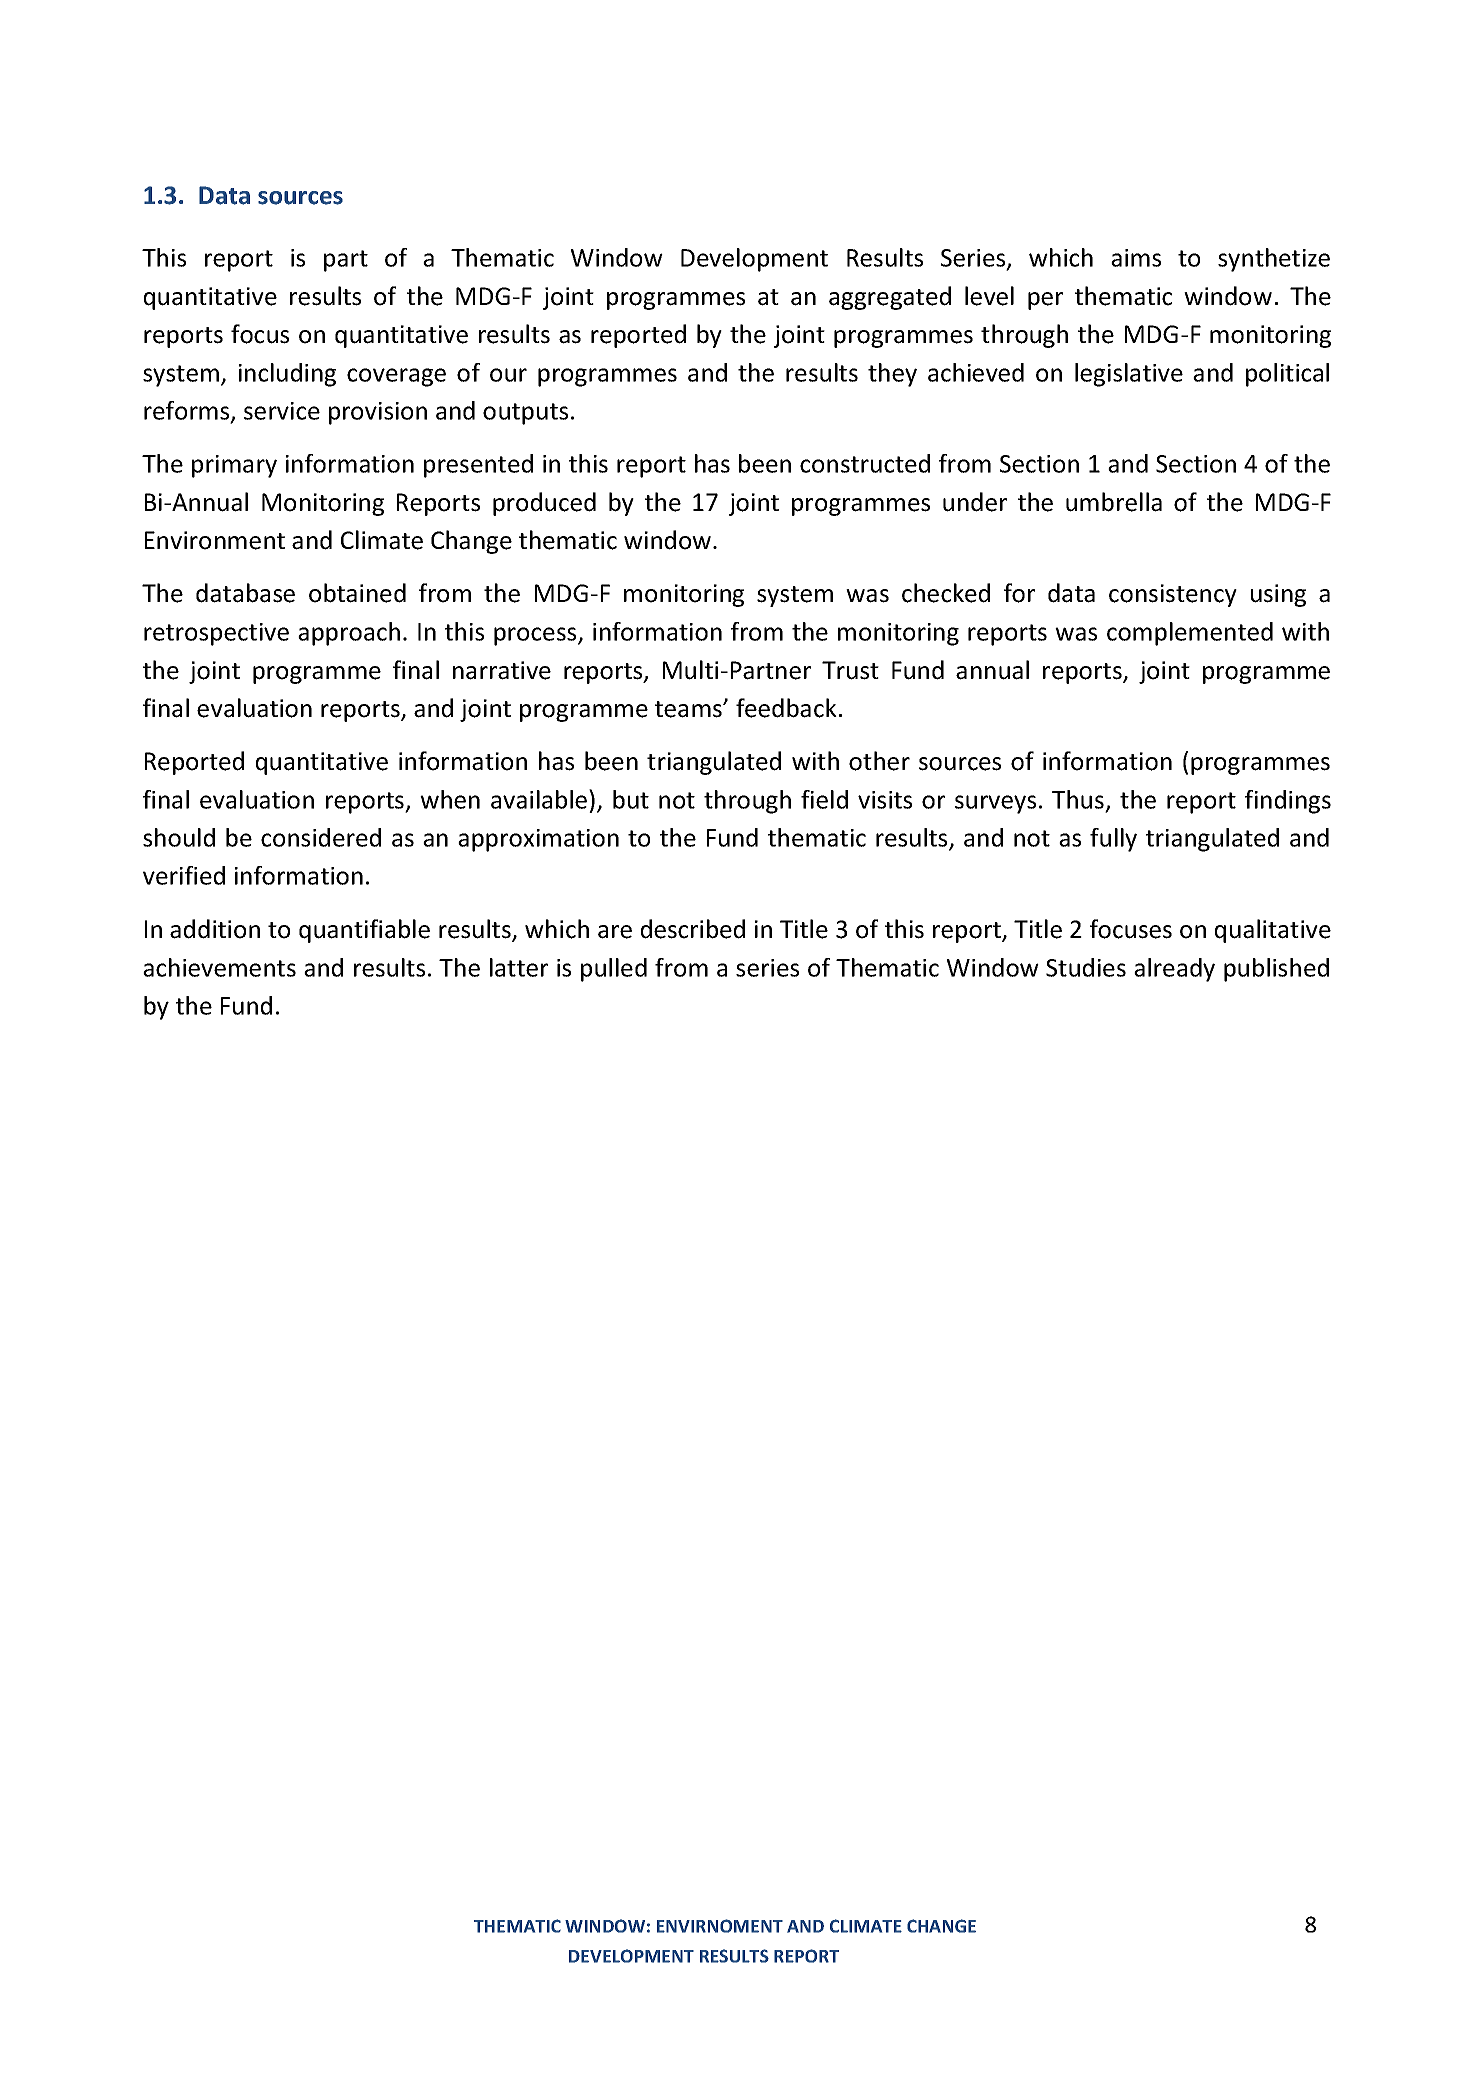  Describe the element at coordinates (1136, 258) in the screenshot. I see `aims` at that location.
